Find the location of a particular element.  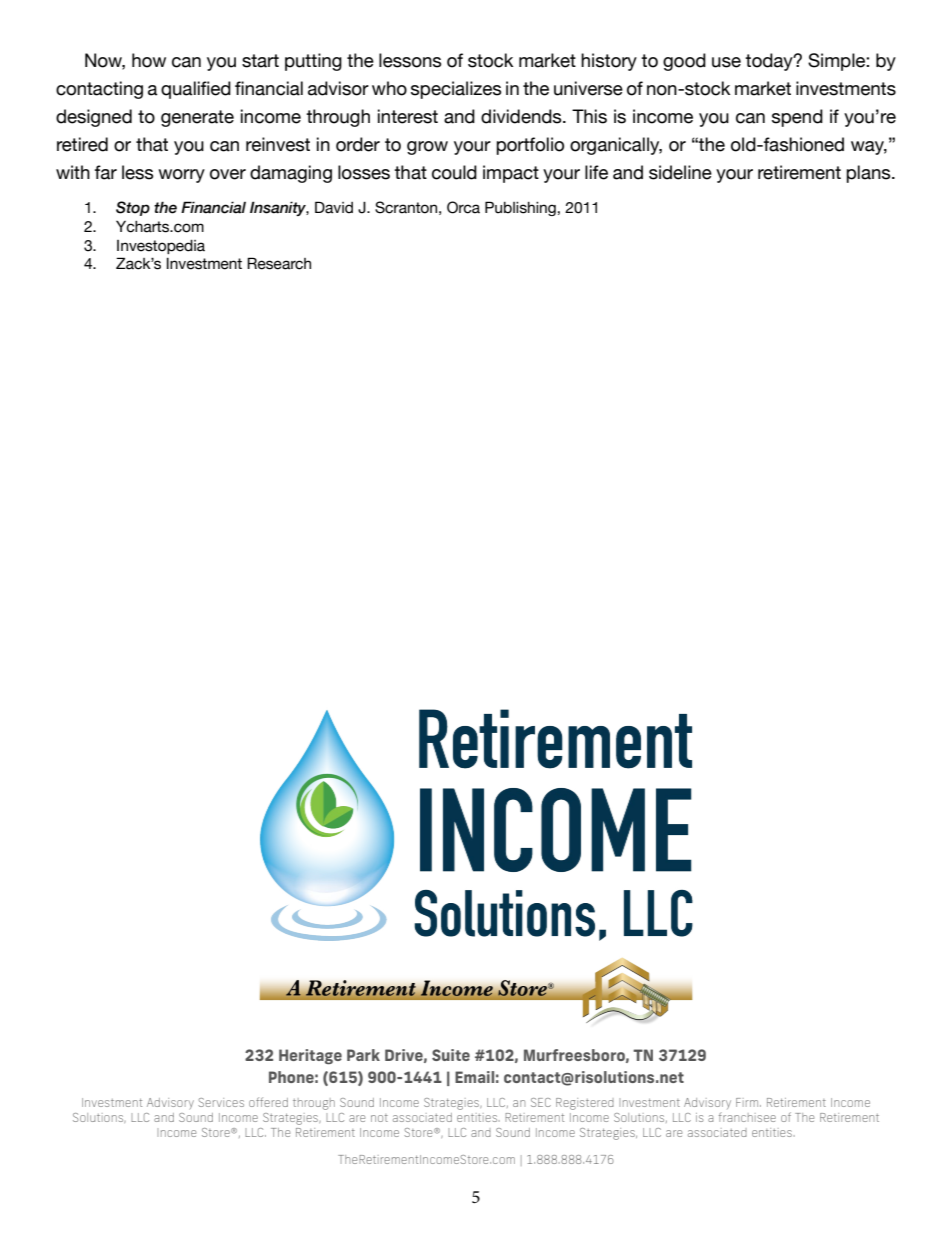

Suite is located at coordinates (451, 1055).
